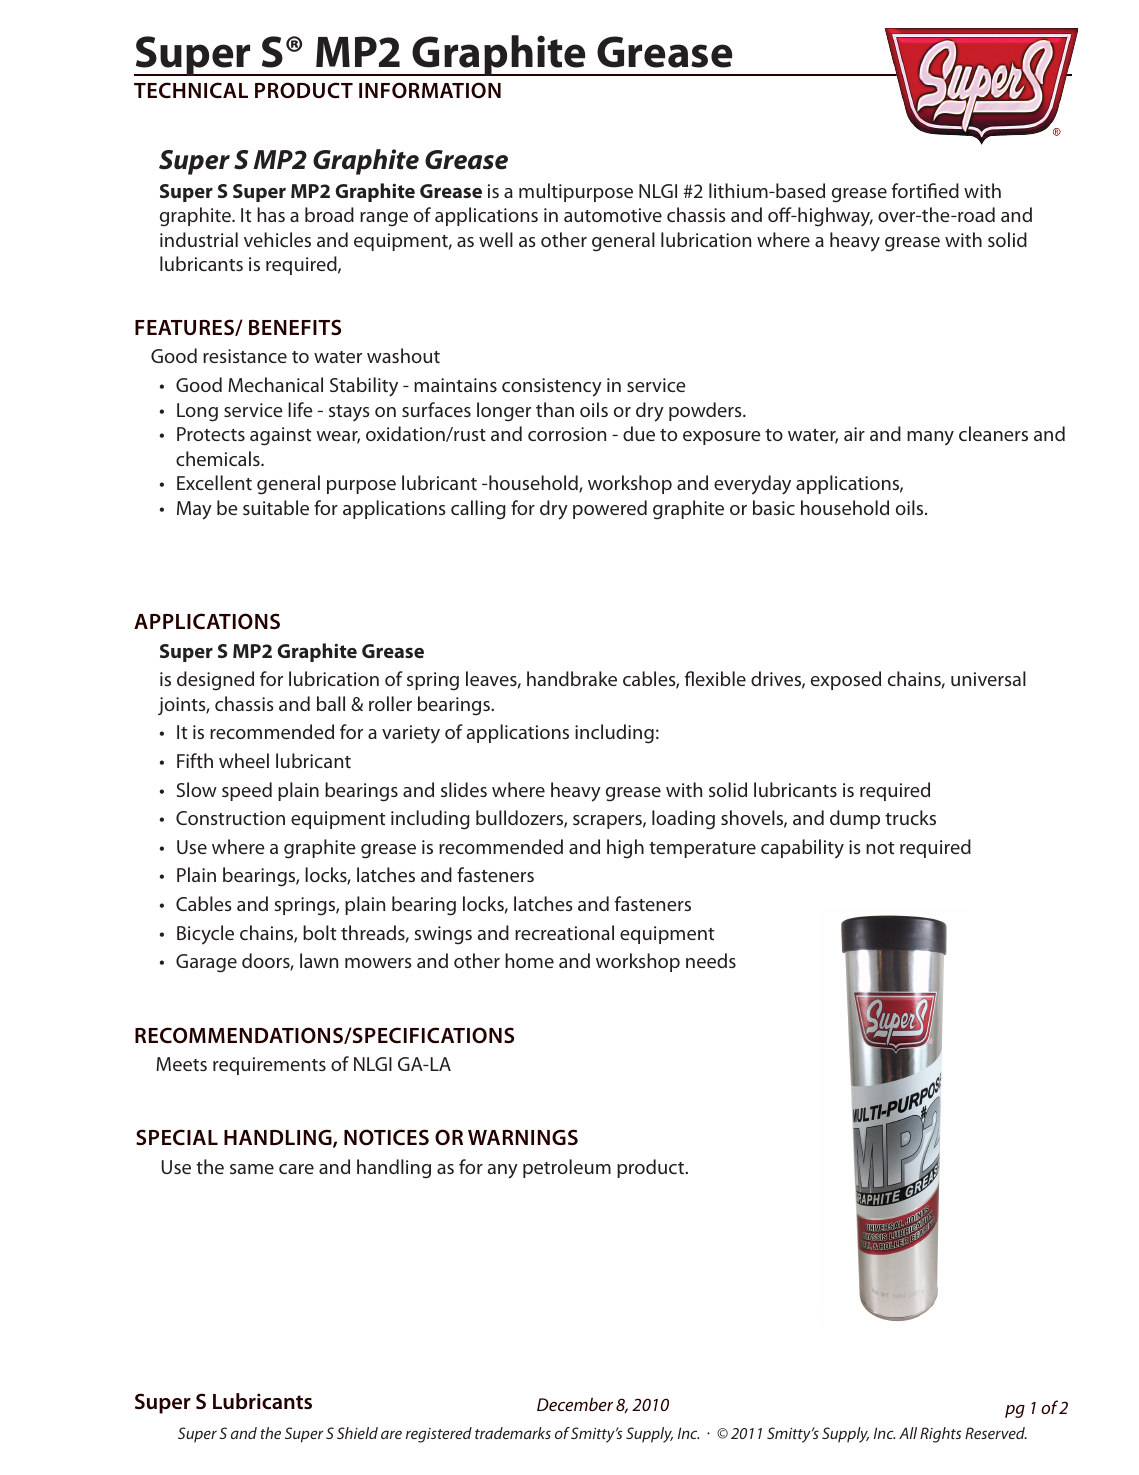 The height and width of the screenshot is (1475, 1139). I want to click on Technical, so click(191, 90).
